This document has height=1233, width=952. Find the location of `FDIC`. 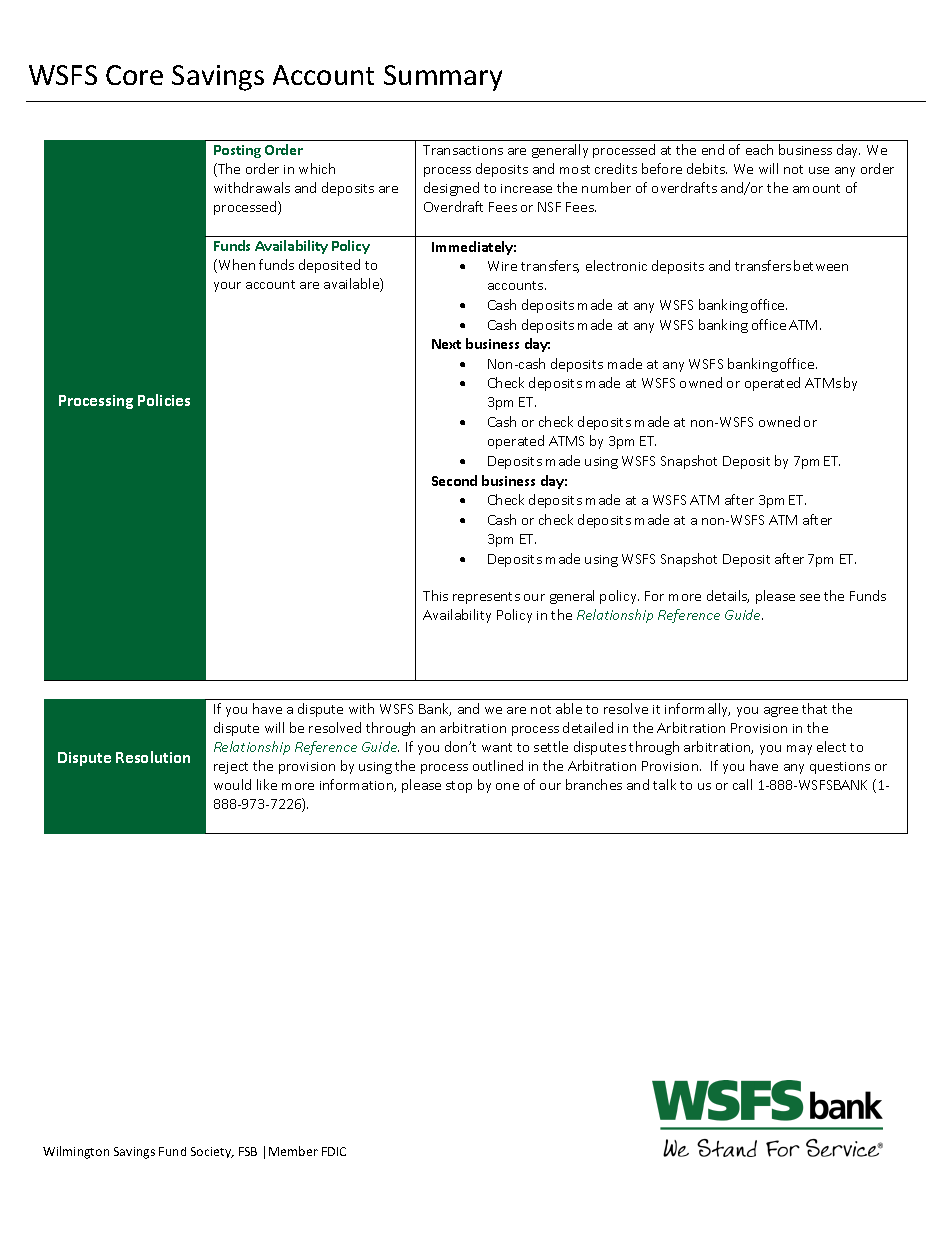

FDIC is located at coordinates (334, 1151).
